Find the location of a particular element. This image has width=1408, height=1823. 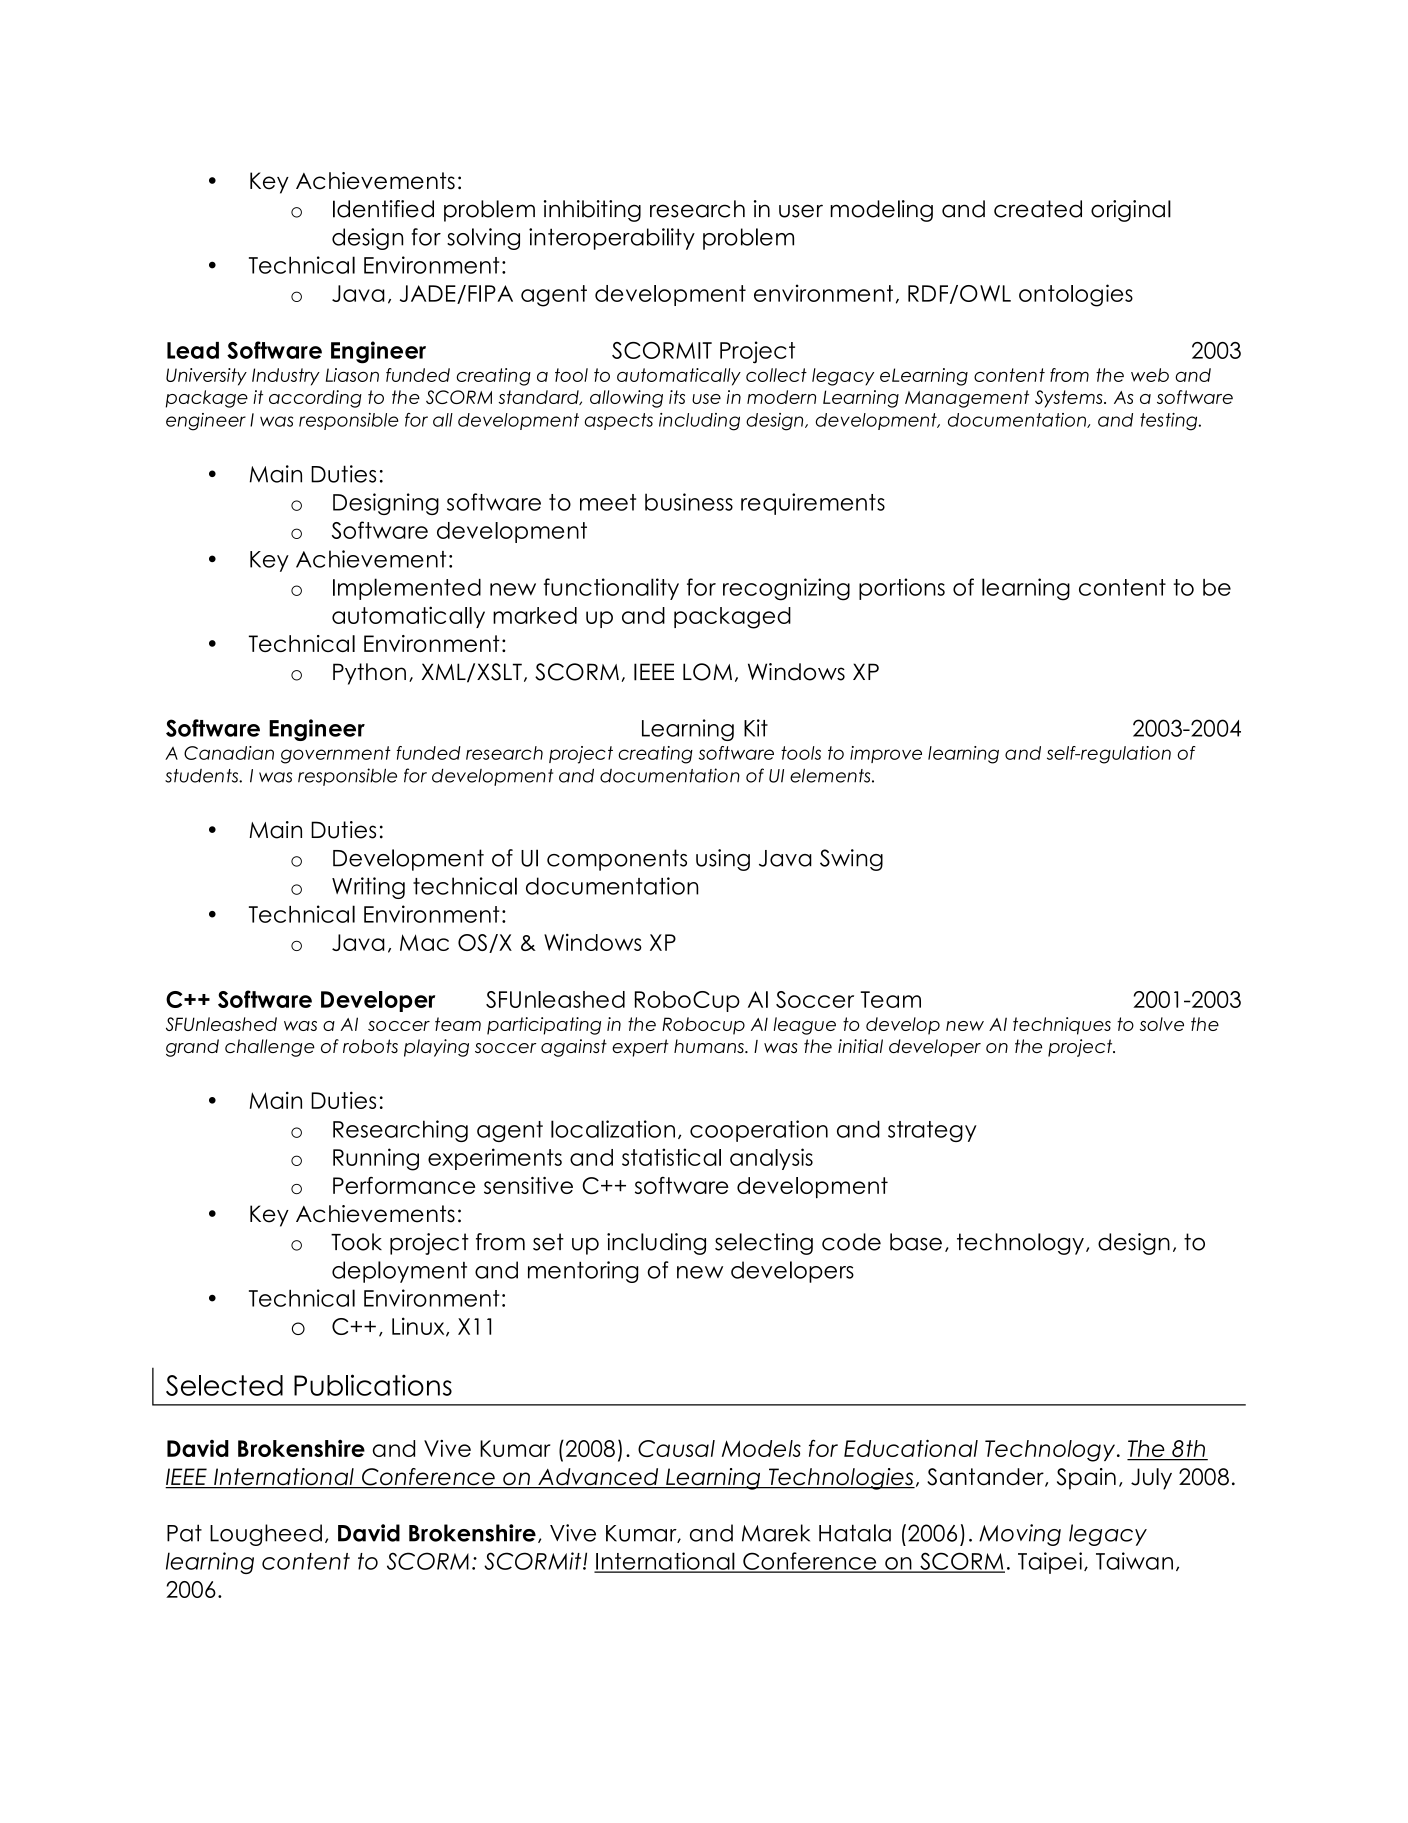

Identified is located at coordinates (383, 209).
